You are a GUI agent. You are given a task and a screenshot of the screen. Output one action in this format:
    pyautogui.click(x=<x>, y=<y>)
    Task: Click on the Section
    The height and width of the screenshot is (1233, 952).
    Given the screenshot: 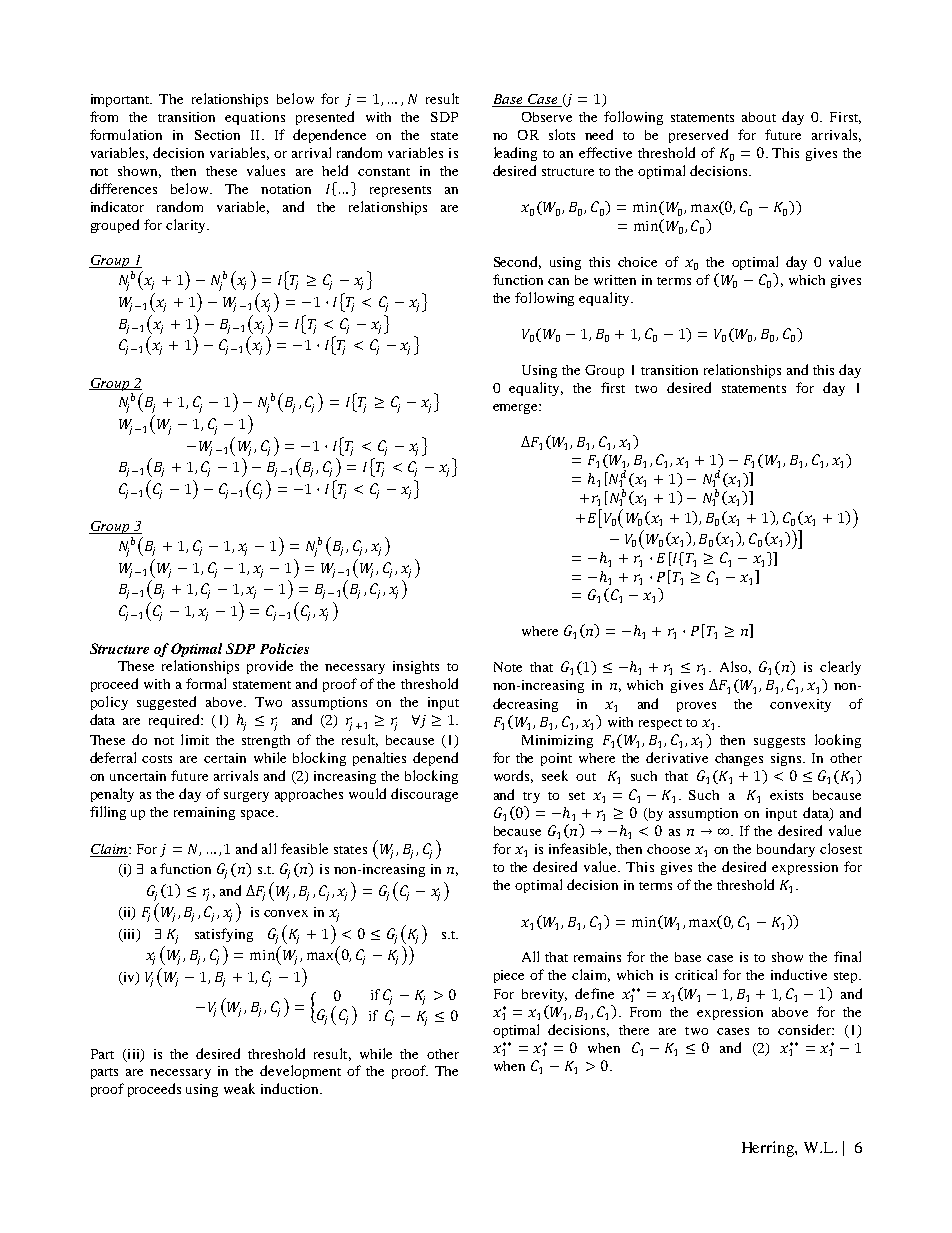 What is the action you would take?
    pyautogui.click(x=217, y=135)
